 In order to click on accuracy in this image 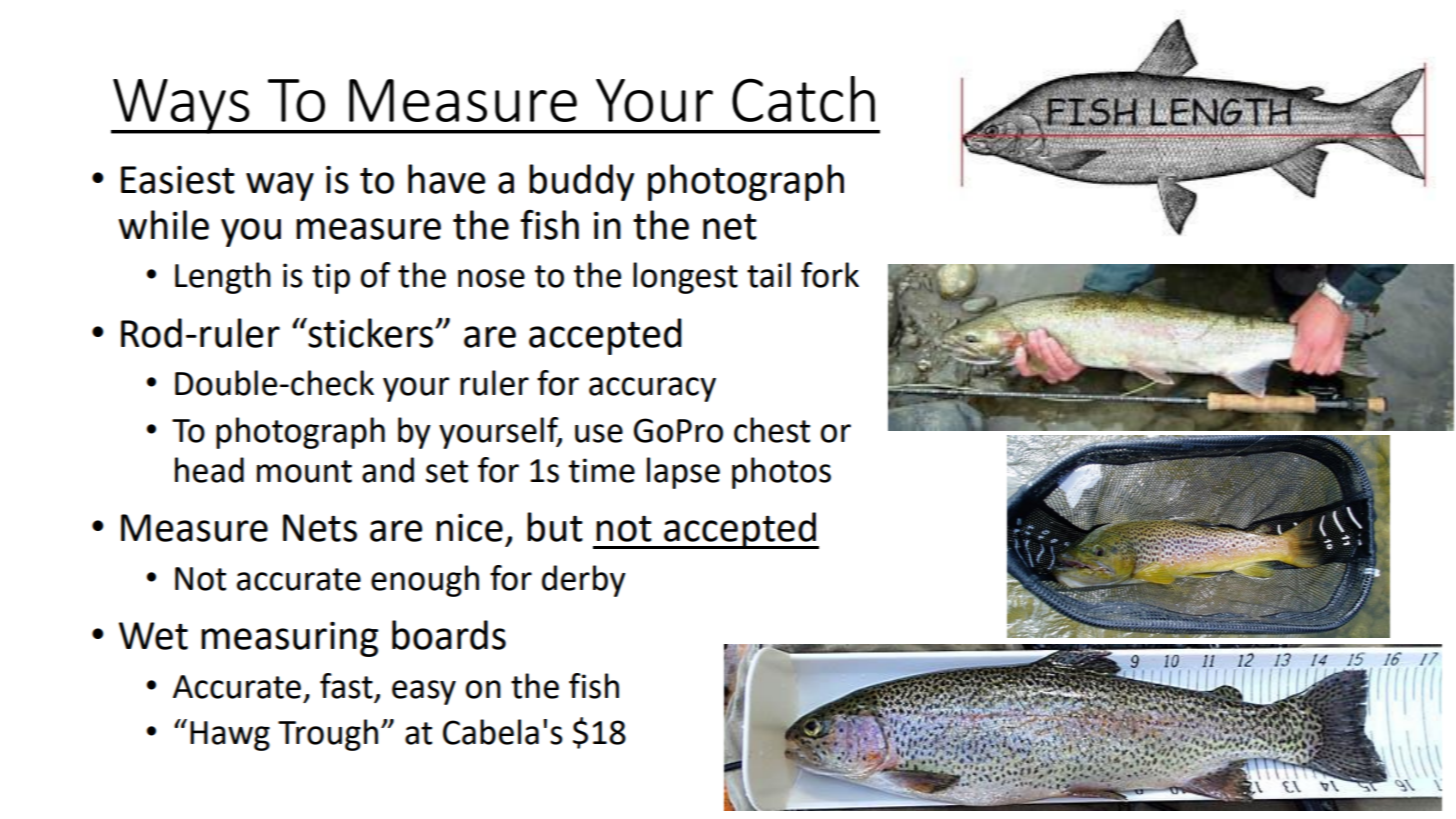, I will do `click(652, 389)`.
